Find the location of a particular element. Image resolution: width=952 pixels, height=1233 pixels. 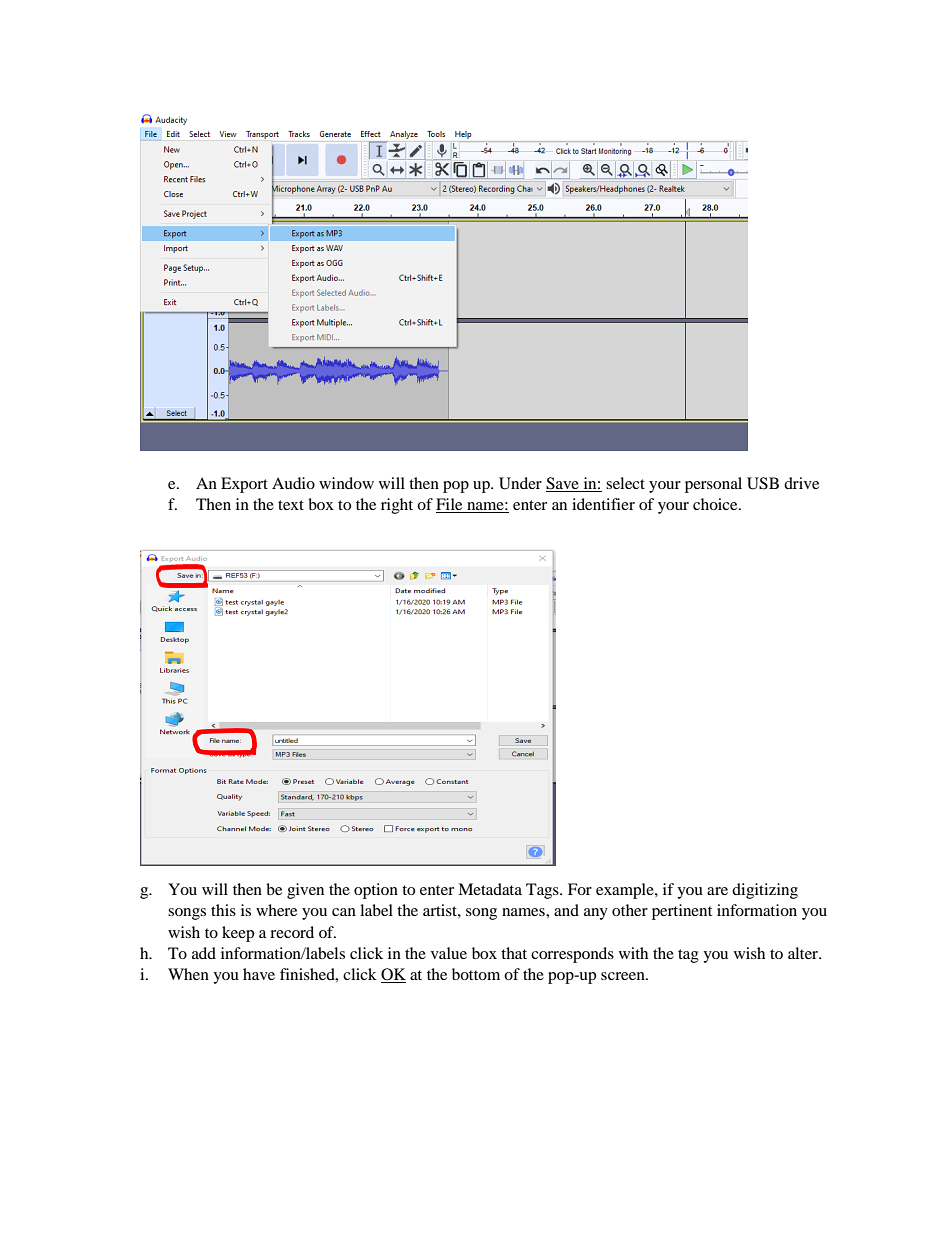

Tags is located at coordinates (543, 891).
